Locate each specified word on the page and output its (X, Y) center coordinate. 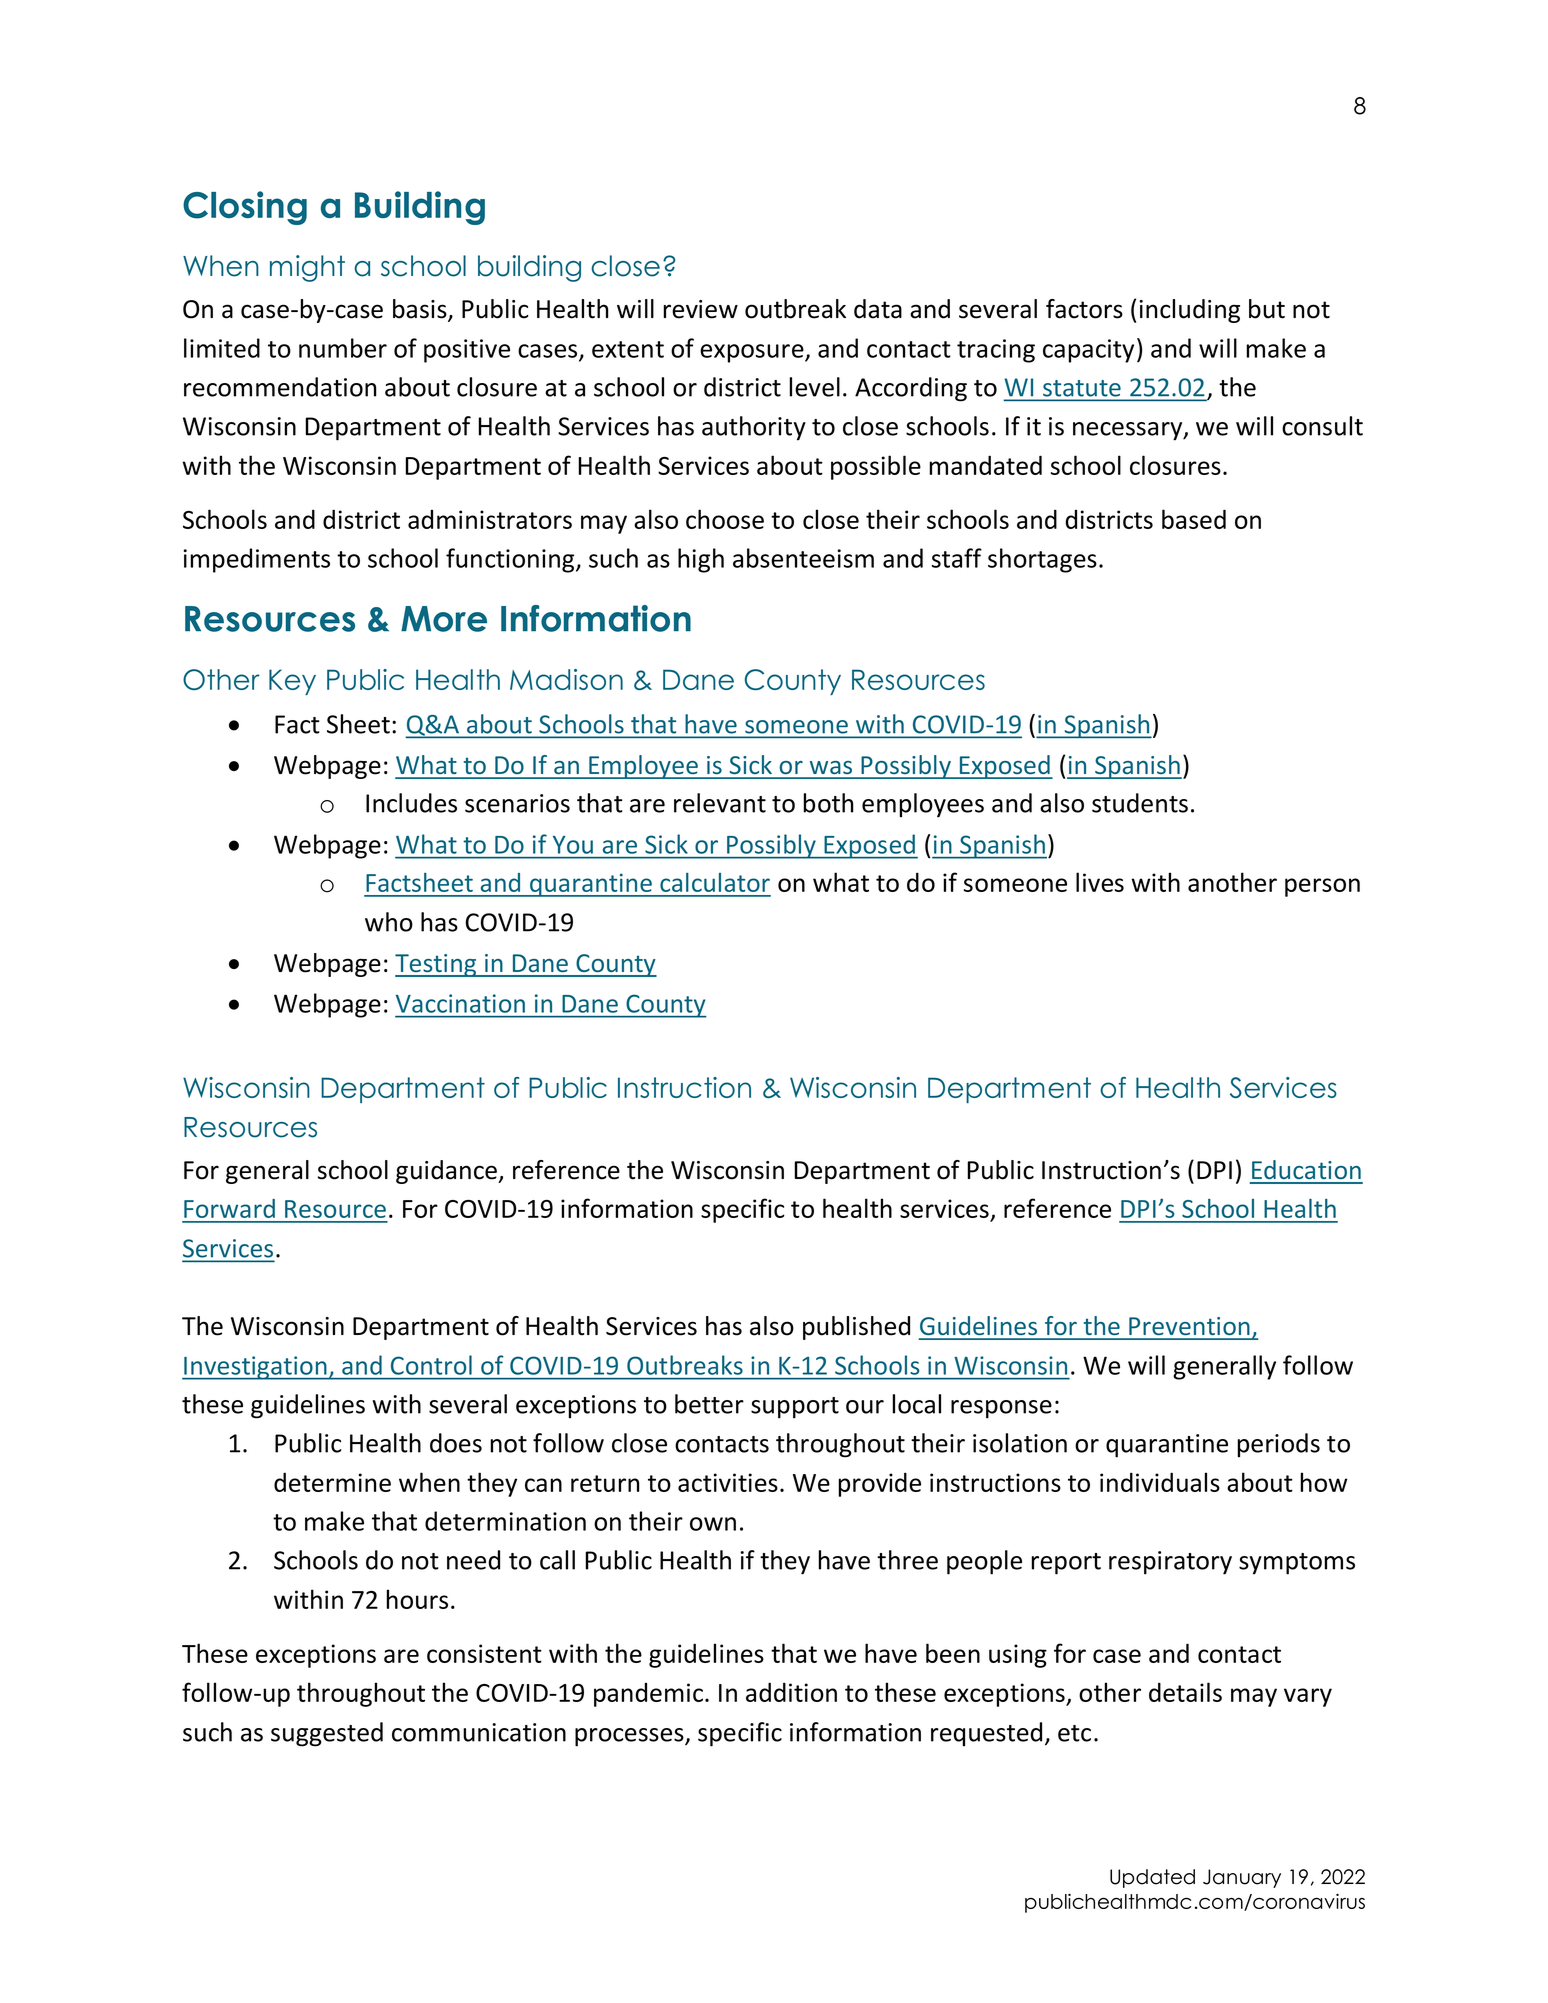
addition (791, 1692)
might (307, 268)
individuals (1160, 1482)
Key (292, 682)
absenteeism (803, 558)
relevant (720, 803)
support (795, 1408)
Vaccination (460, 1003)
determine (332, 1482)
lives (1100, 882)
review (700, 309)
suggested (327, 1734)
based (1194, 519)
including (1189, 311)
